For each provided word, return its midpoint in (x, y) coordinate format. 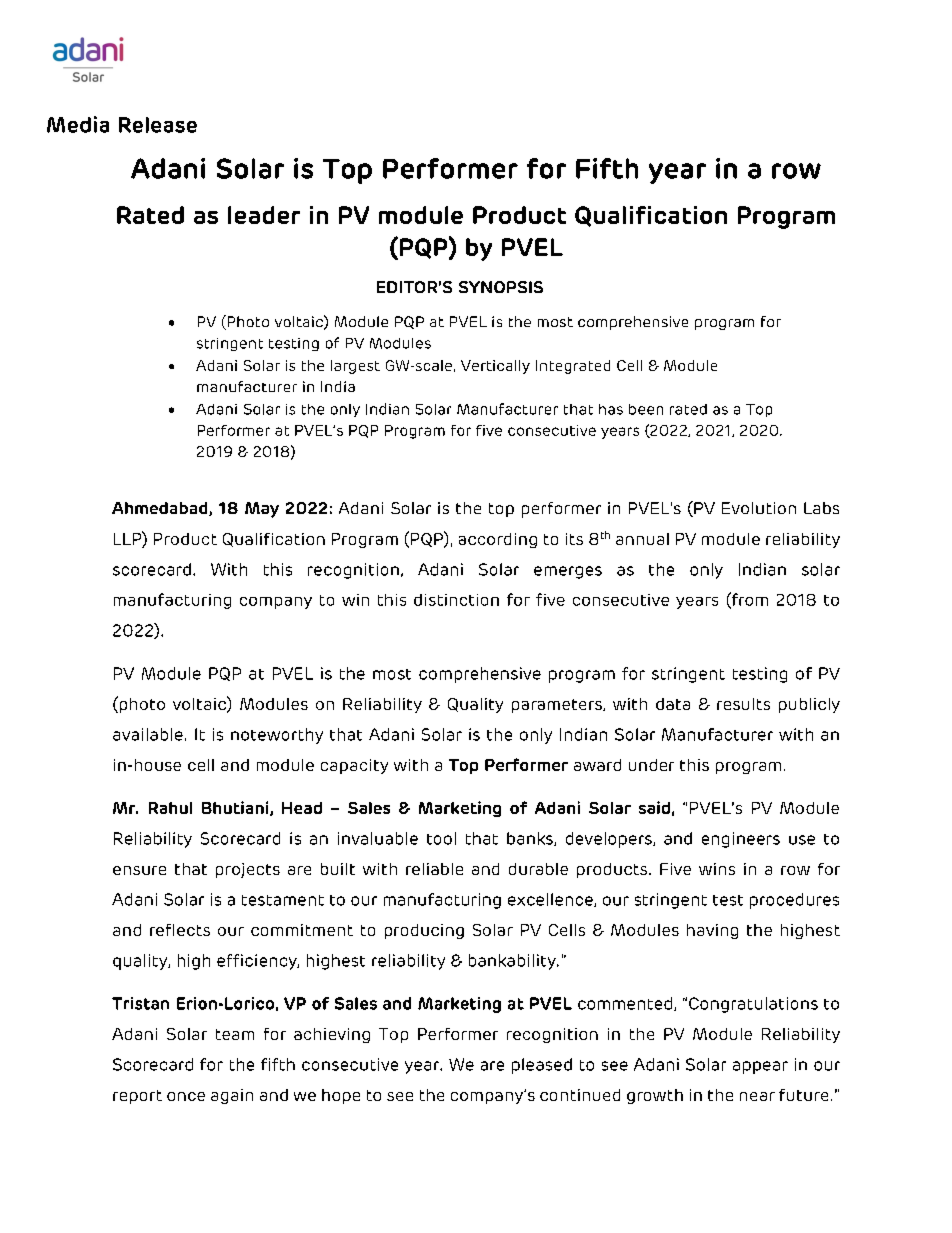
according (498, 540)
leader (264, 215)
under (651, 765)
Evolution (759, 508)
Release (158, 125)
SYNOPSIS (501, 287)
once (186, 1096)
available (148, 734)
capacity (354, 766)
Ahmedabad (161, 509)
